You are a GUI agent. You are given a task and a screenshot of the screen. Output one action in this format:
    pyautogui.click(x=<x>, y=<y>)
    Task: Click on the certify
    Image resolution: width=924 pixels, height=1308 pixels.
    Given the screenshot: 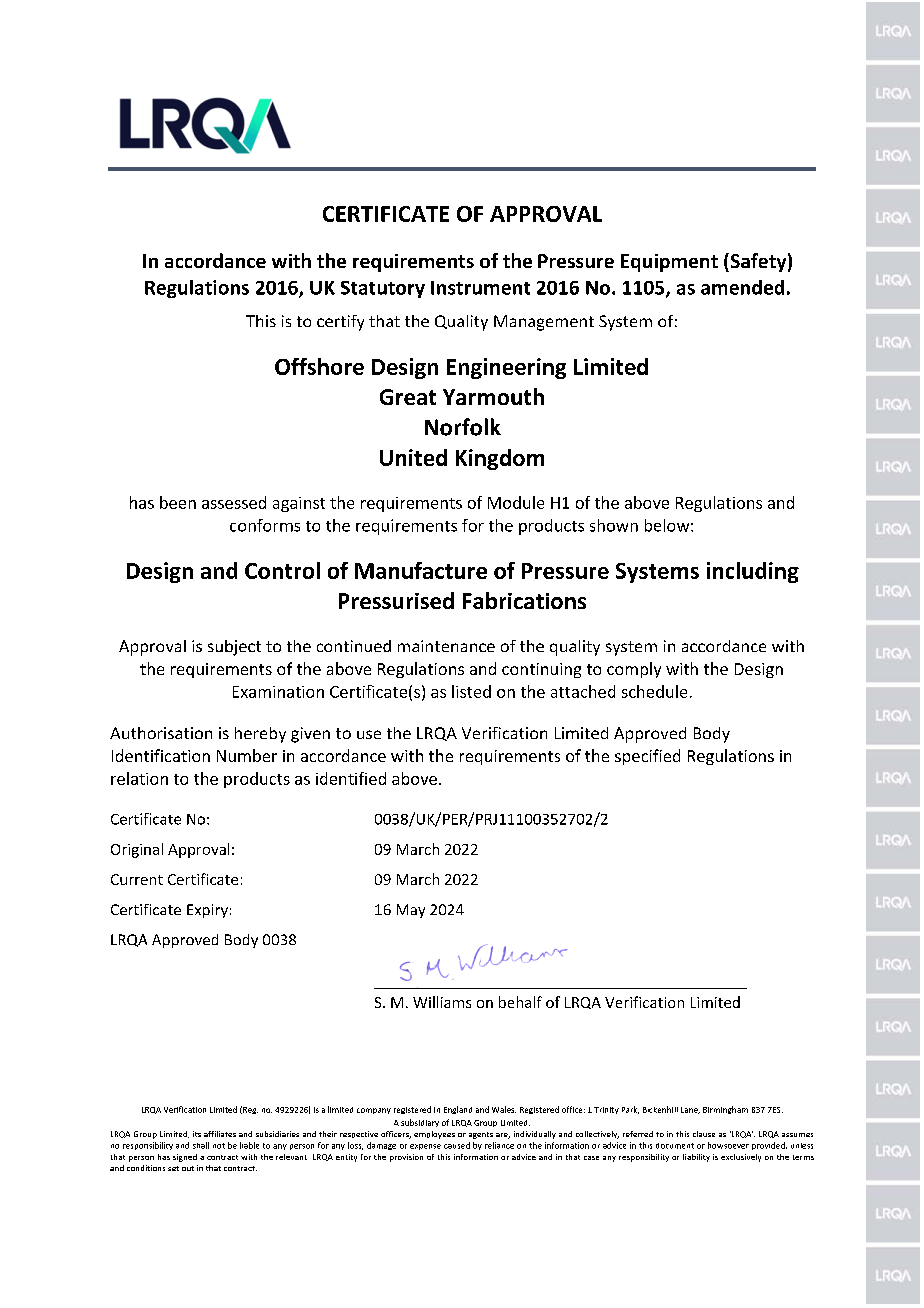 What is the action you would take?
    pyautogui.click(x=340, y=323)
